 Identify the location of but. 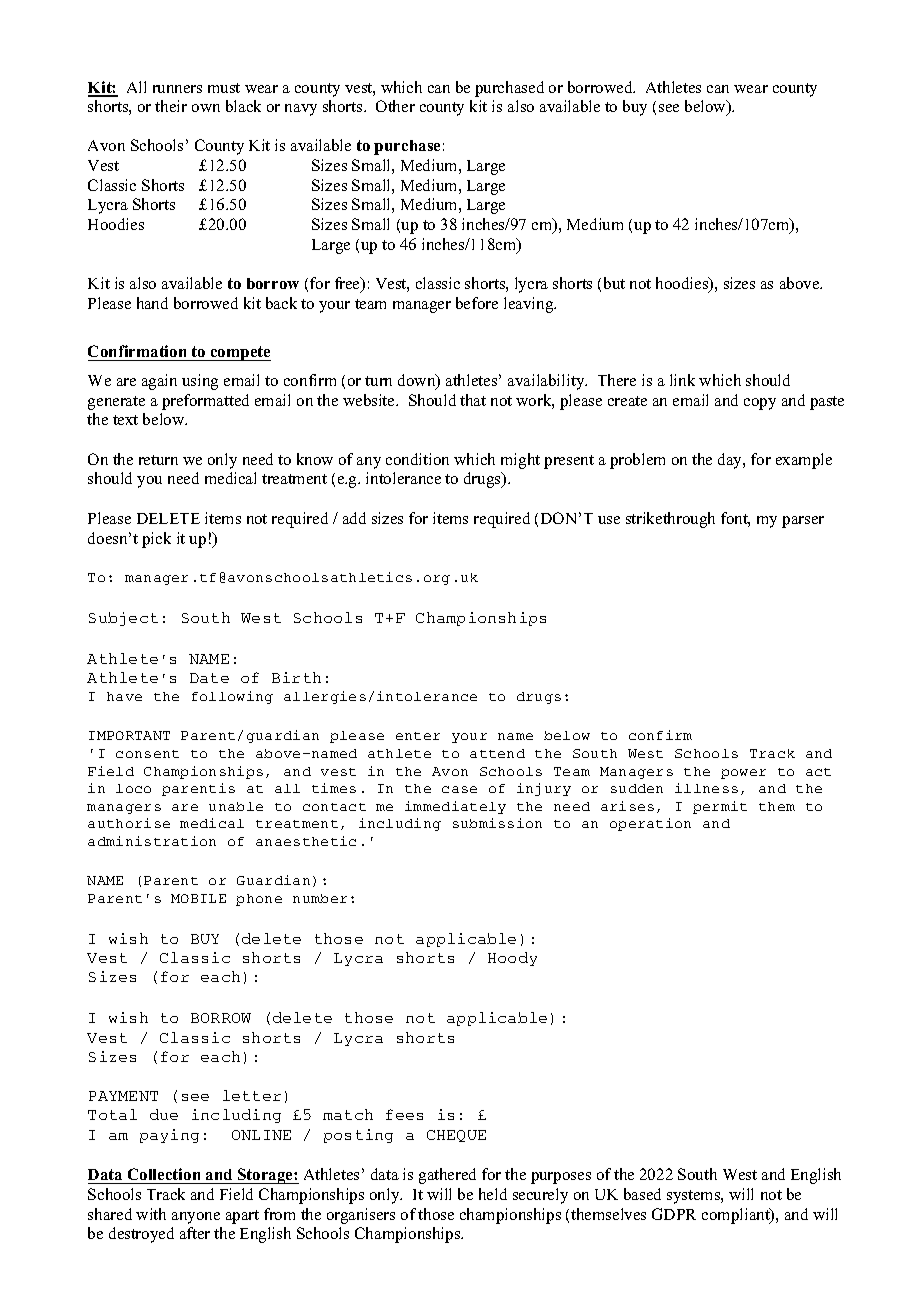
(614, 283).
